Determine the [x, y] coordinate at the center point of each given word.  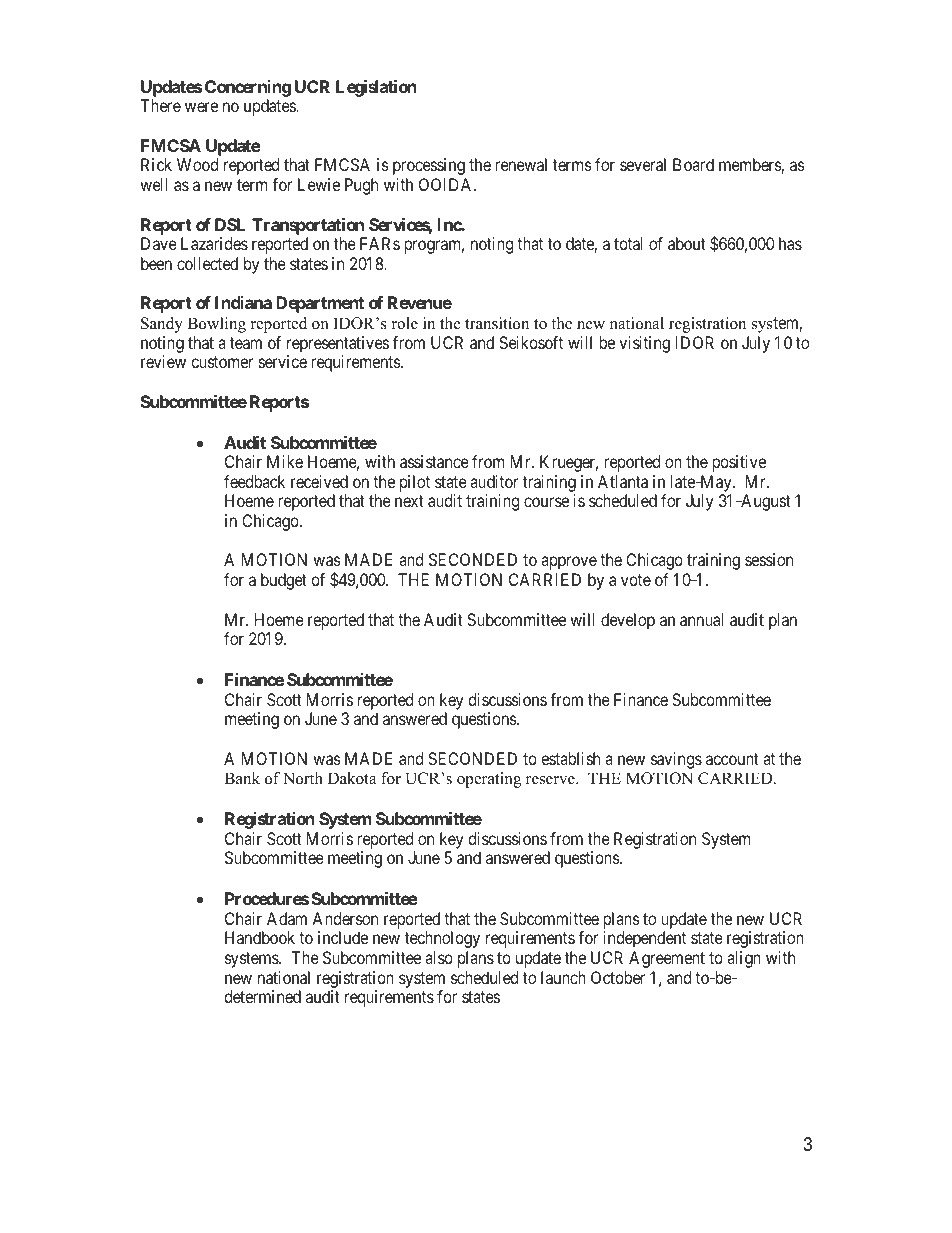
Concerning [248, 88]
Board [693, 164]
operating [489, 780]
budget [284, 581]
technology [442, 939]
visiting [644, 344]
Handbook [260, 937]
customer [222, 362]
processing [429, 166]
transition [497, 323]
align [744, 959]
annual [701, 619]
